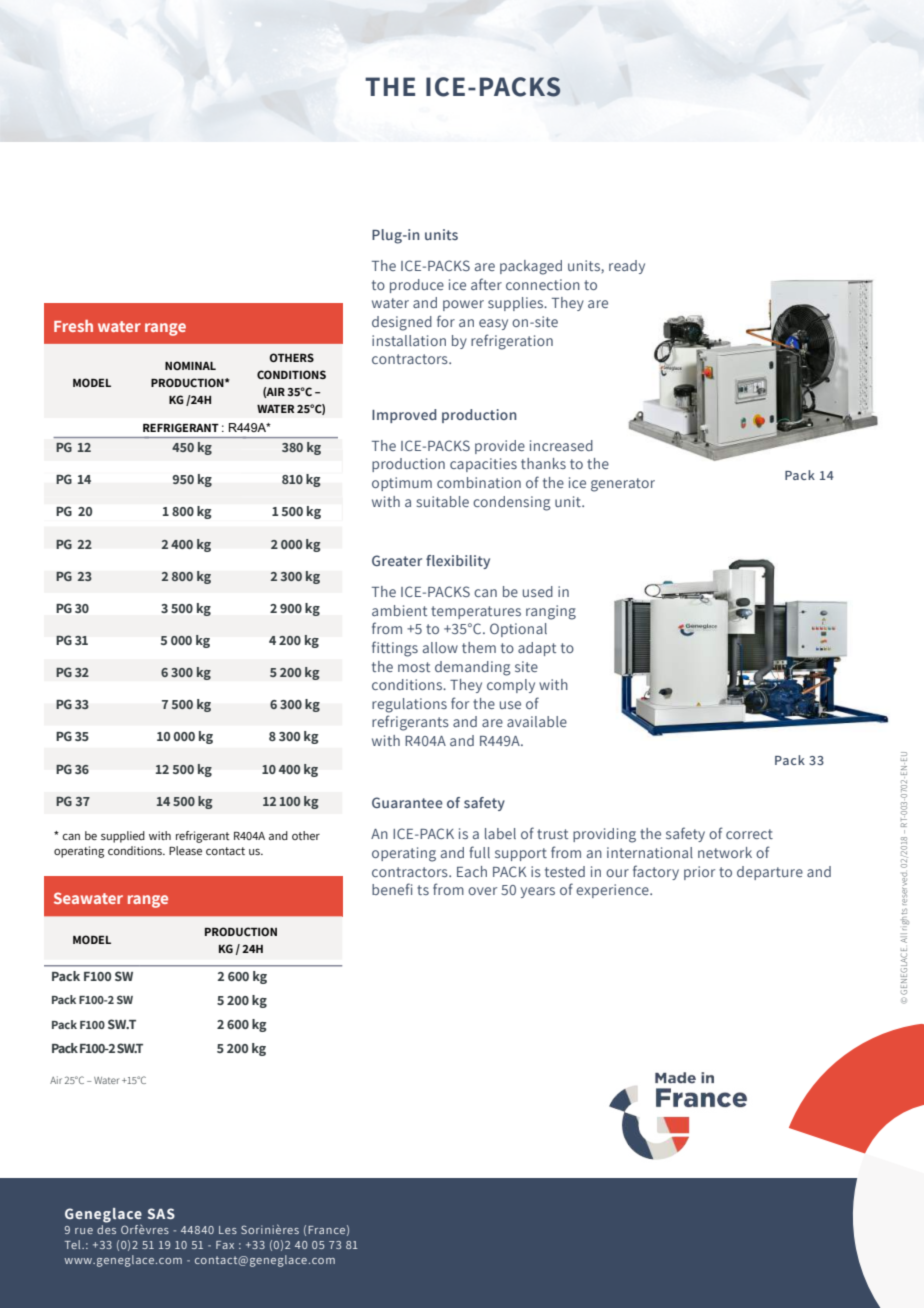 The height and width of the screenshot is (1308, 924). What do you see at coordinates (73, 326) in the screenshot?
I see `Fresh` at bounding box center [73, 326].
